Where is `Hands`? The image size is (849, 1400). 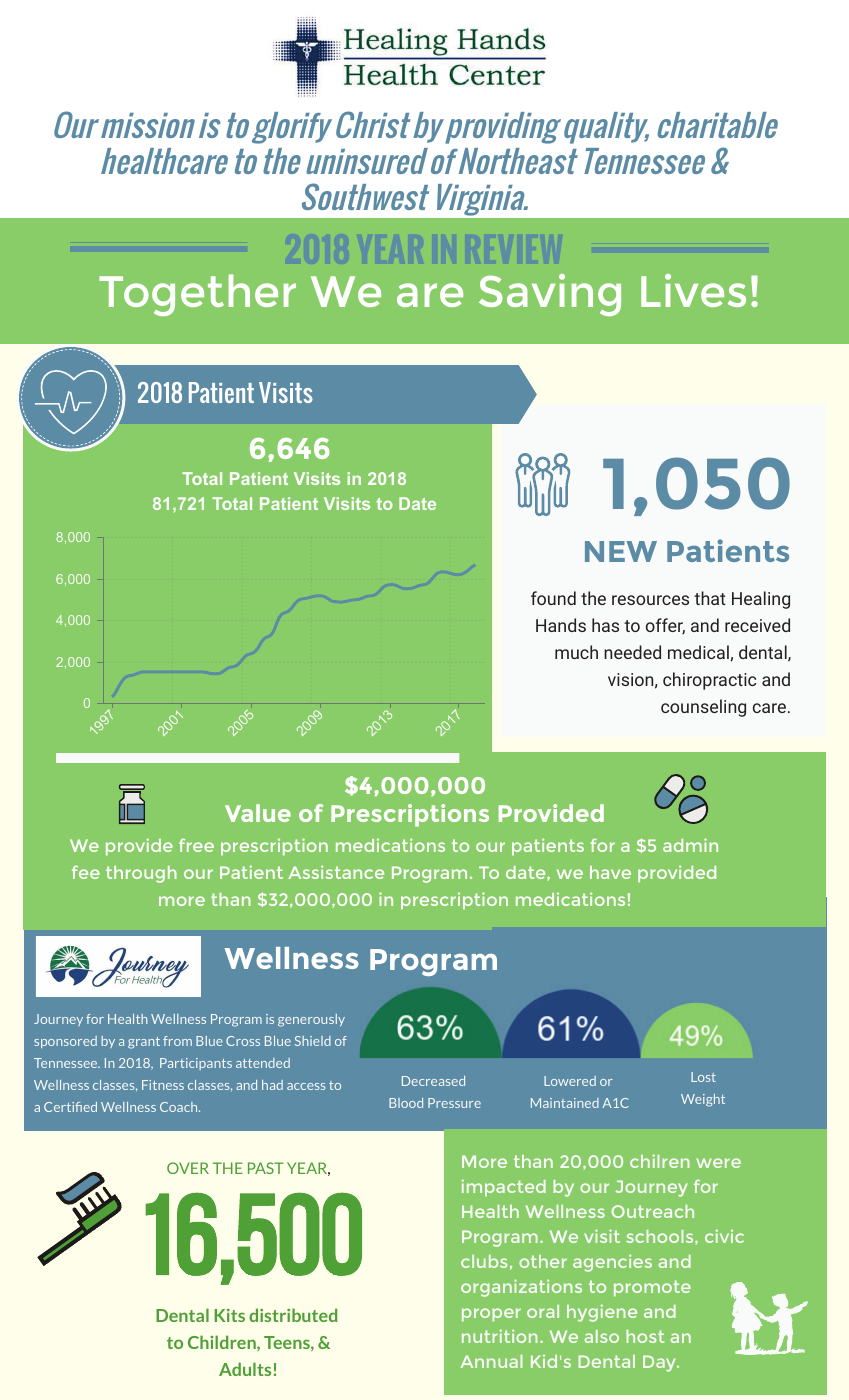
Hands is located at coordinates (561, 625).
